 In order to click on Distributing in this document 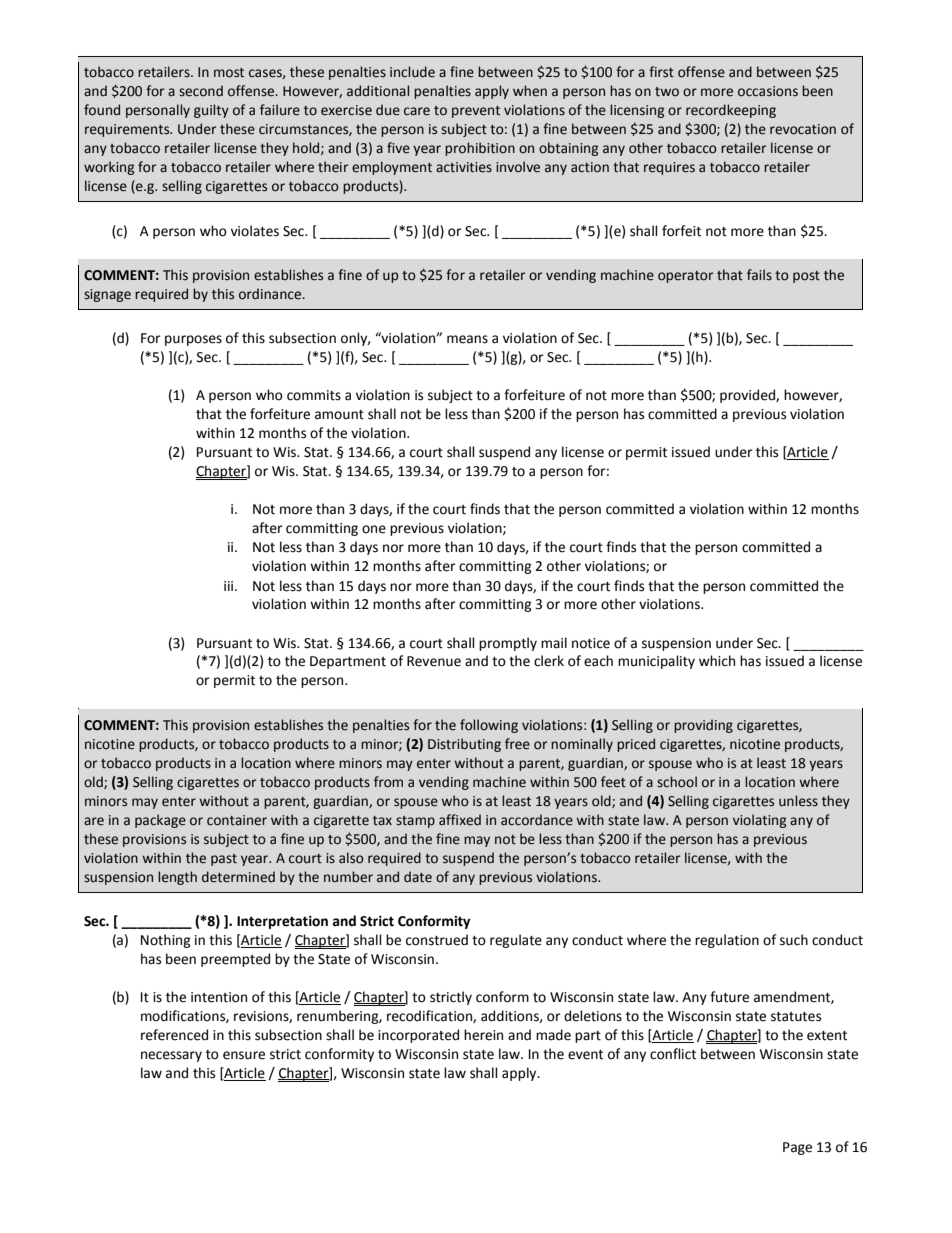, I will do `click(464, 745)`.
